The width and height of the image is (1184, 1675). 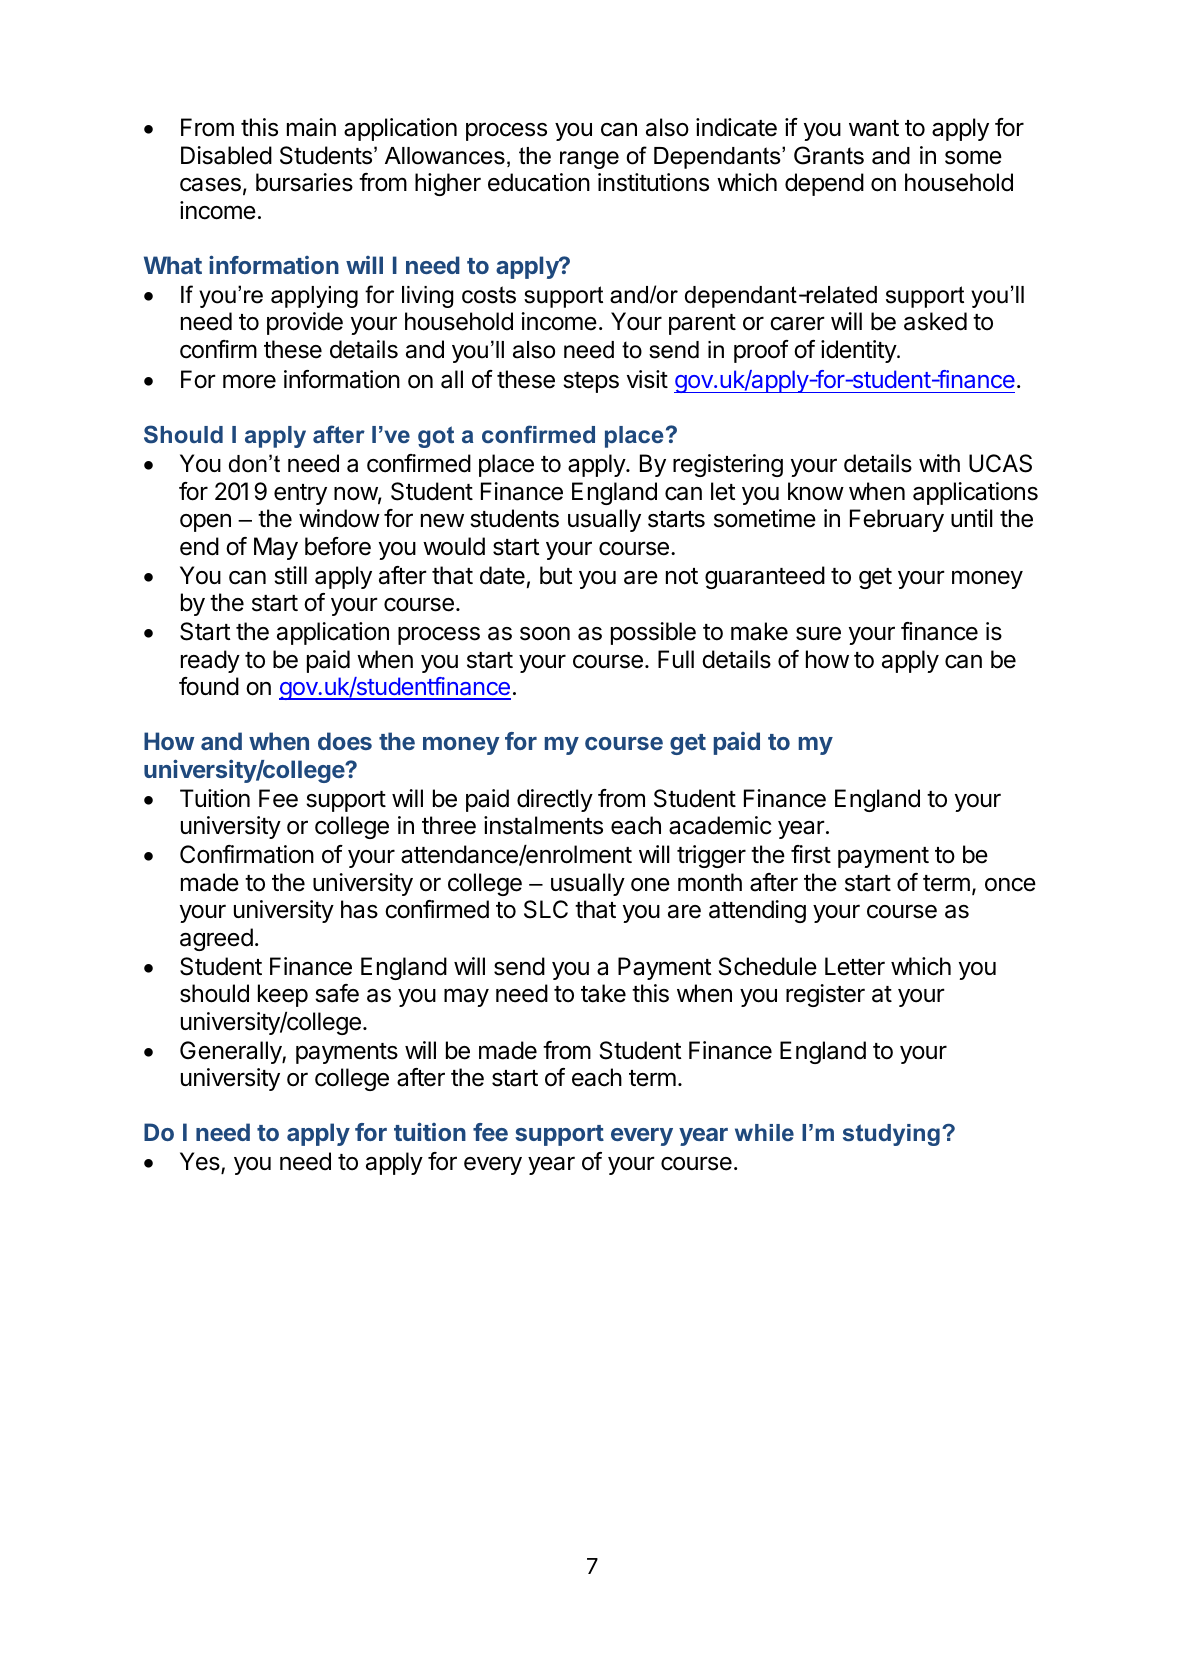 I want to click on studying, so click(x=891, y=1135).
